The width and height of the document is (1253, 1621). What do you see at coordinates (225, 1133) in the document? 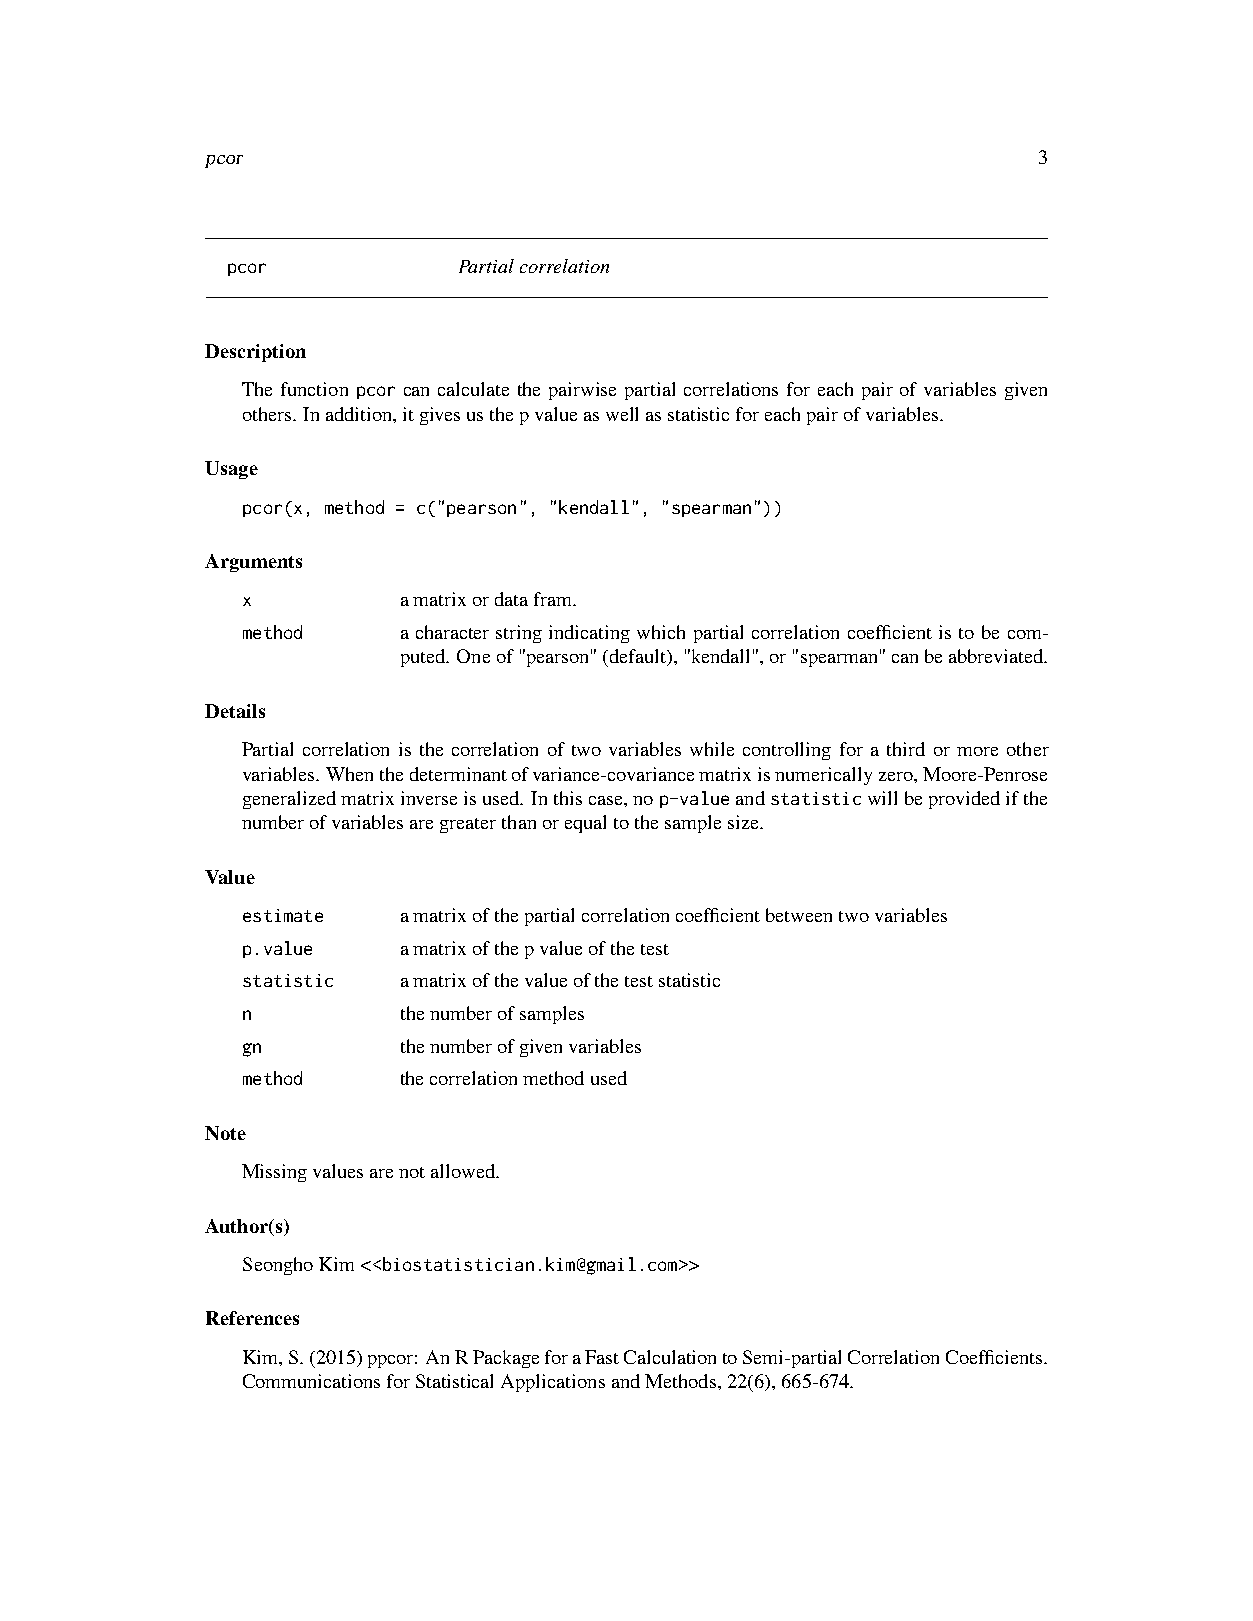
I see `Note` at bounding box center [225, 1133].
